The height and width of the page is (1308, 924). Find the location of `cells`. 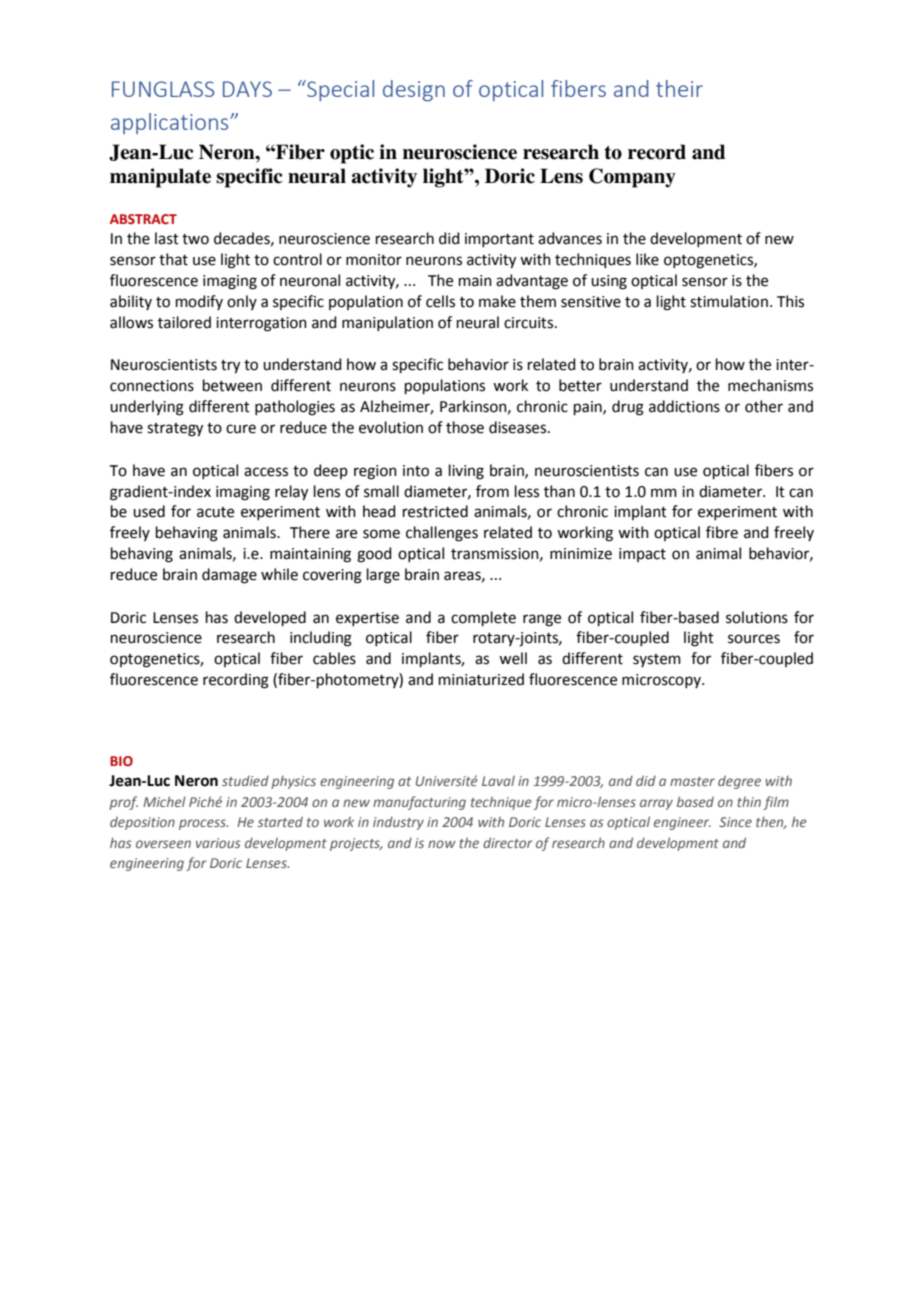

cells is located at coordinates (440, 301).
